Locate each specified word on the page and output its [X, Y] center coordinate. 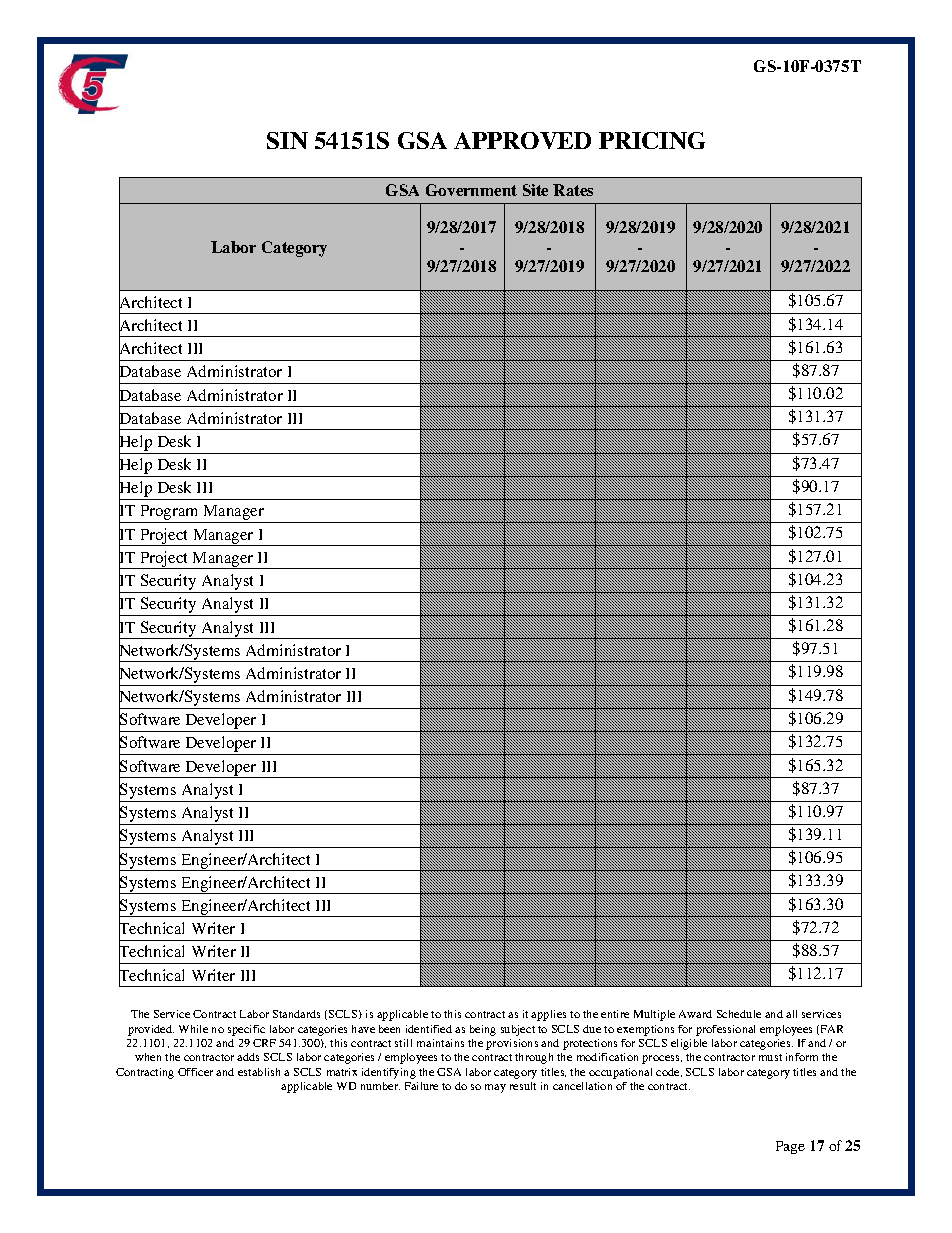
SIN [287, 140]
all [791, 1014]
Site [535, 190]
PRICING [652, 140]
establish [259, 1072]
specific [246, 1030]
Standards [296, 1014]
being [483, 1030]
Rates [573, 190]
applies [548, 1015]
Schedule [739, 1014]
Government [471, 190]
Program [169, 514]
